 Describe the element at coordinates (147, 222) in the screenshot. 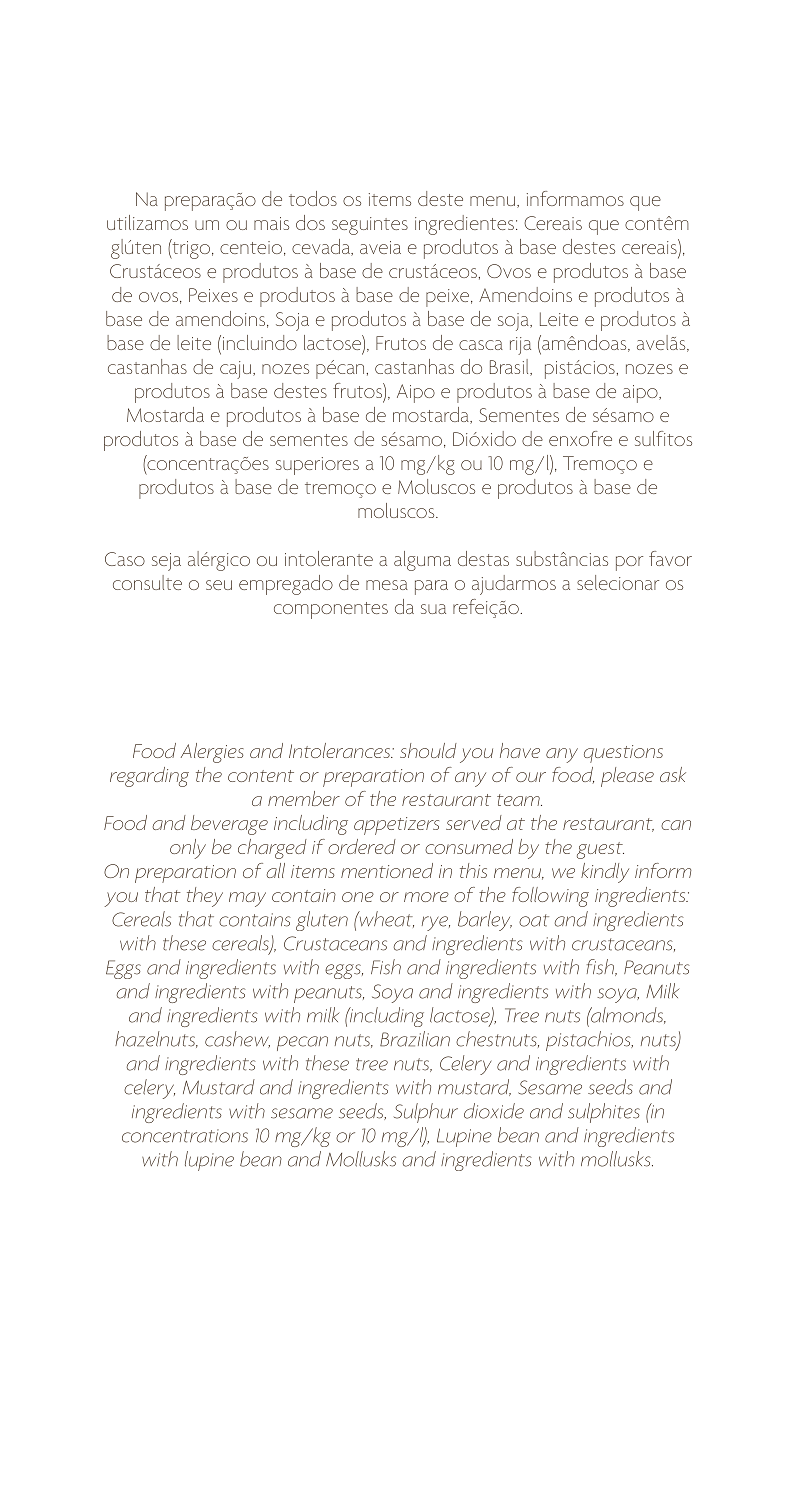

I see `utilizamos` at that location.
